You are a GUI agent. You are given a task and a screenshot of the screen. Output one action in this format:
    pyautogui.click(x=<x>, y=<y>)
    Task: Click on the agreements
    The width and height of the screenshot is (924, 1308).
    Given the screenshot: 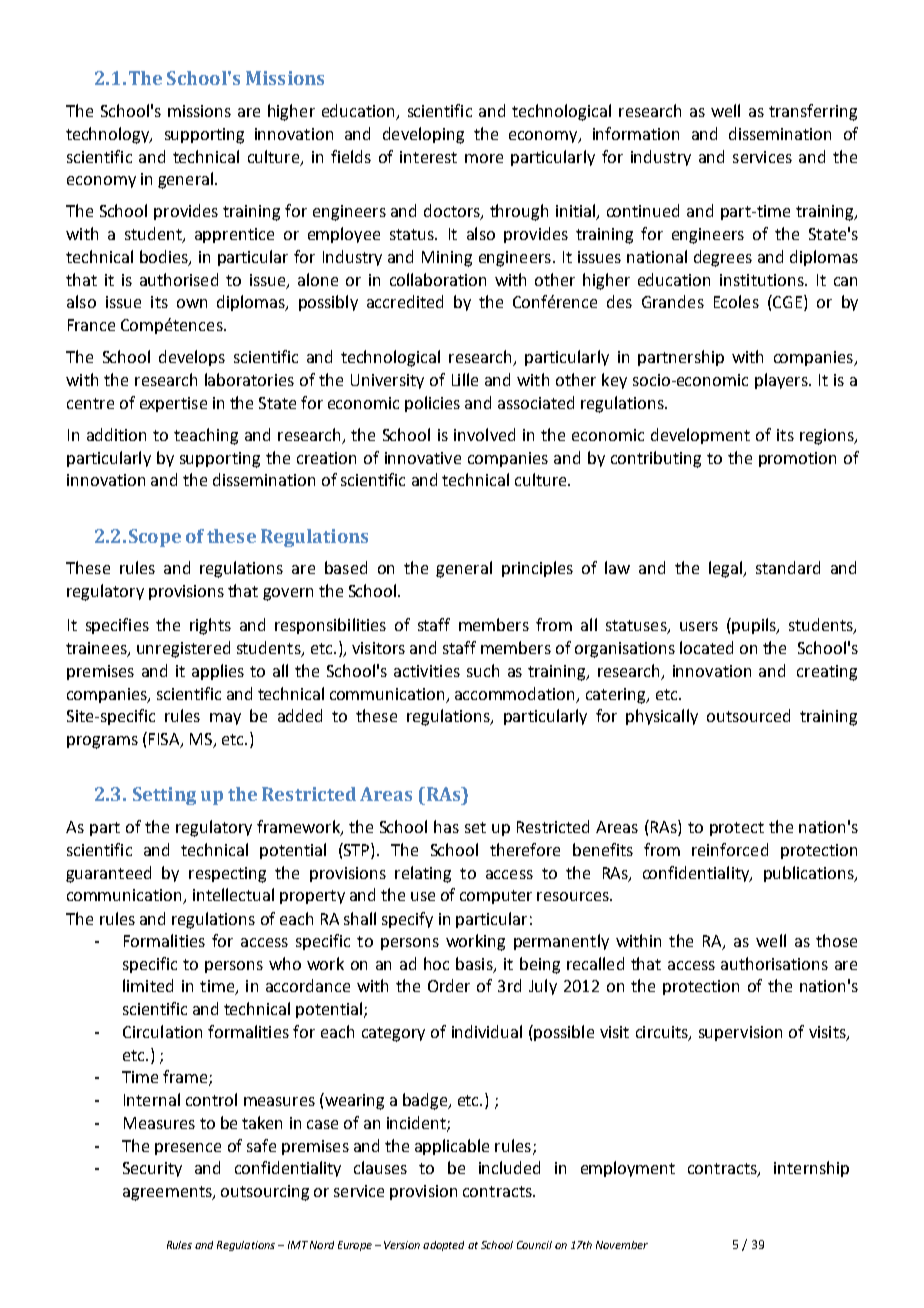 What is the action you would take?
    pyautogui.click(x=168, y=1193)
